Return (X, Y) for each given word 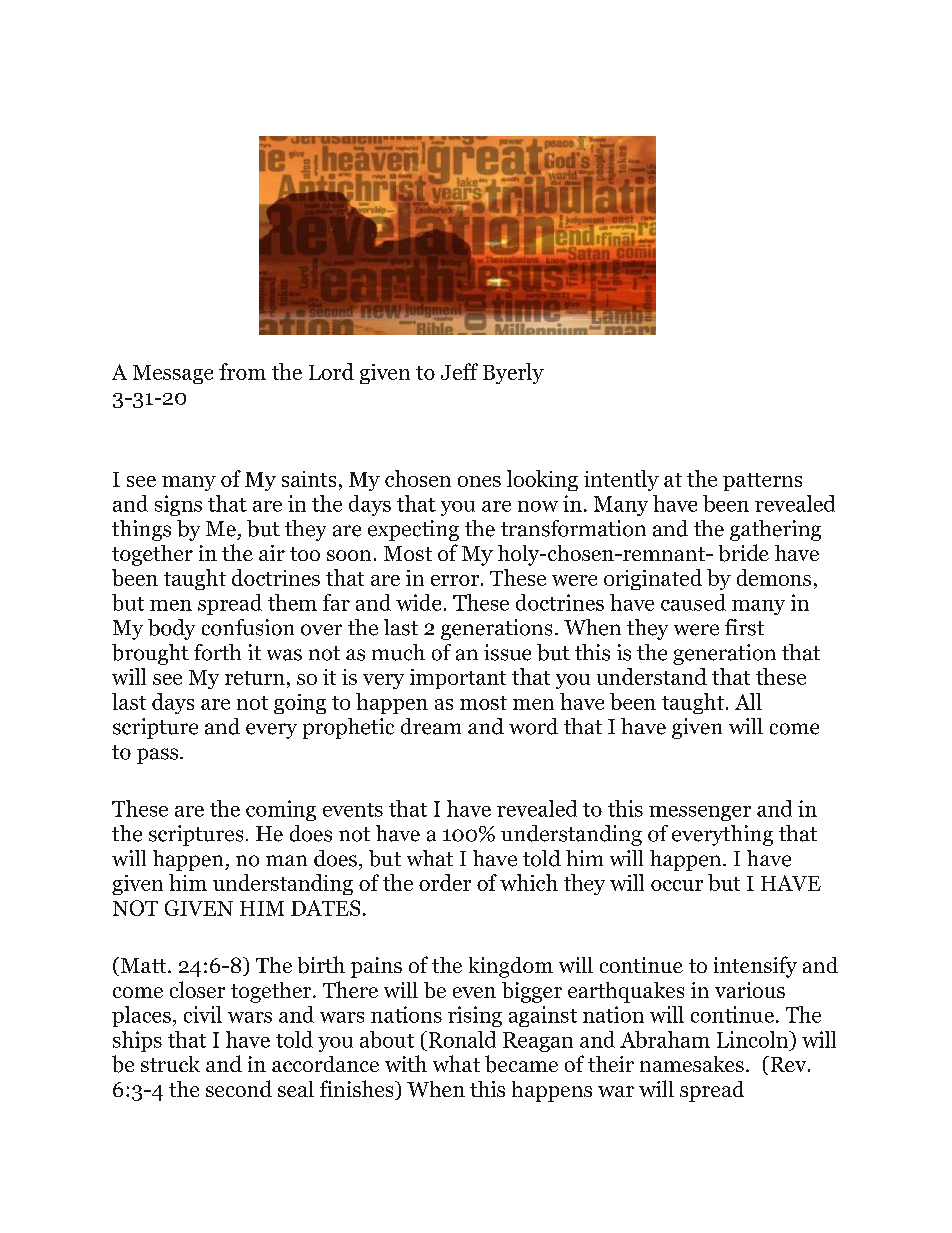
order (445, 882)
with (406, 1063)
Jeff (459, 371)
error (455, 580)
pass (159, 756)
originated (653, 579)
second (239, 1088)
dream (431, 726)
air (272, 553)
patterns (762, 482)
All (748, 701)
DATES (325, 908)
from (242, 371)
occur (677, 885)
